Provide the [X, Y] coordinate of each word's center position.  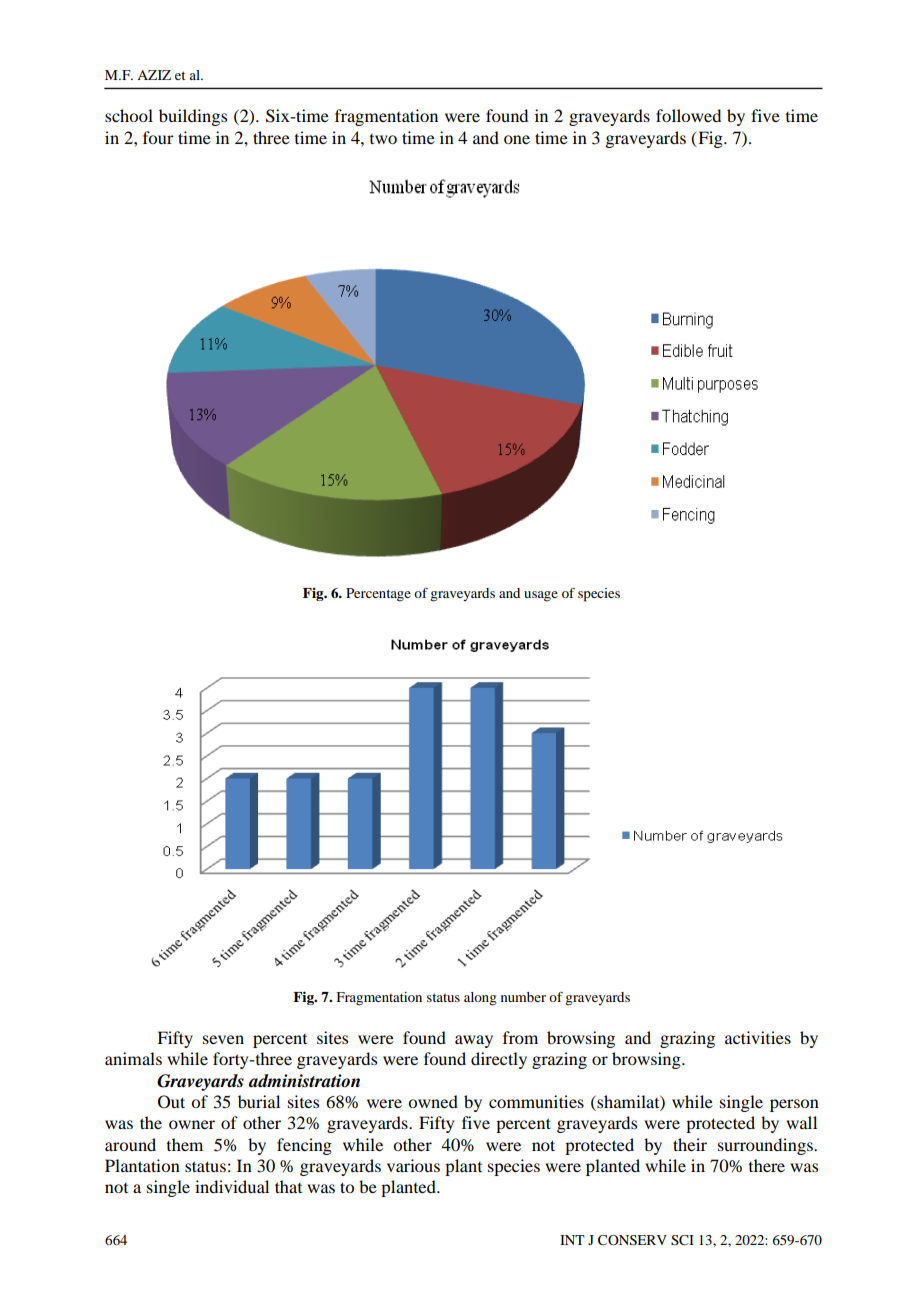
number [523, 997]
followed [688, 115]
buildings [193, 117]
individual [232, 1186]
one [517, 139]
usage [541, 596]
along [480, 999]
